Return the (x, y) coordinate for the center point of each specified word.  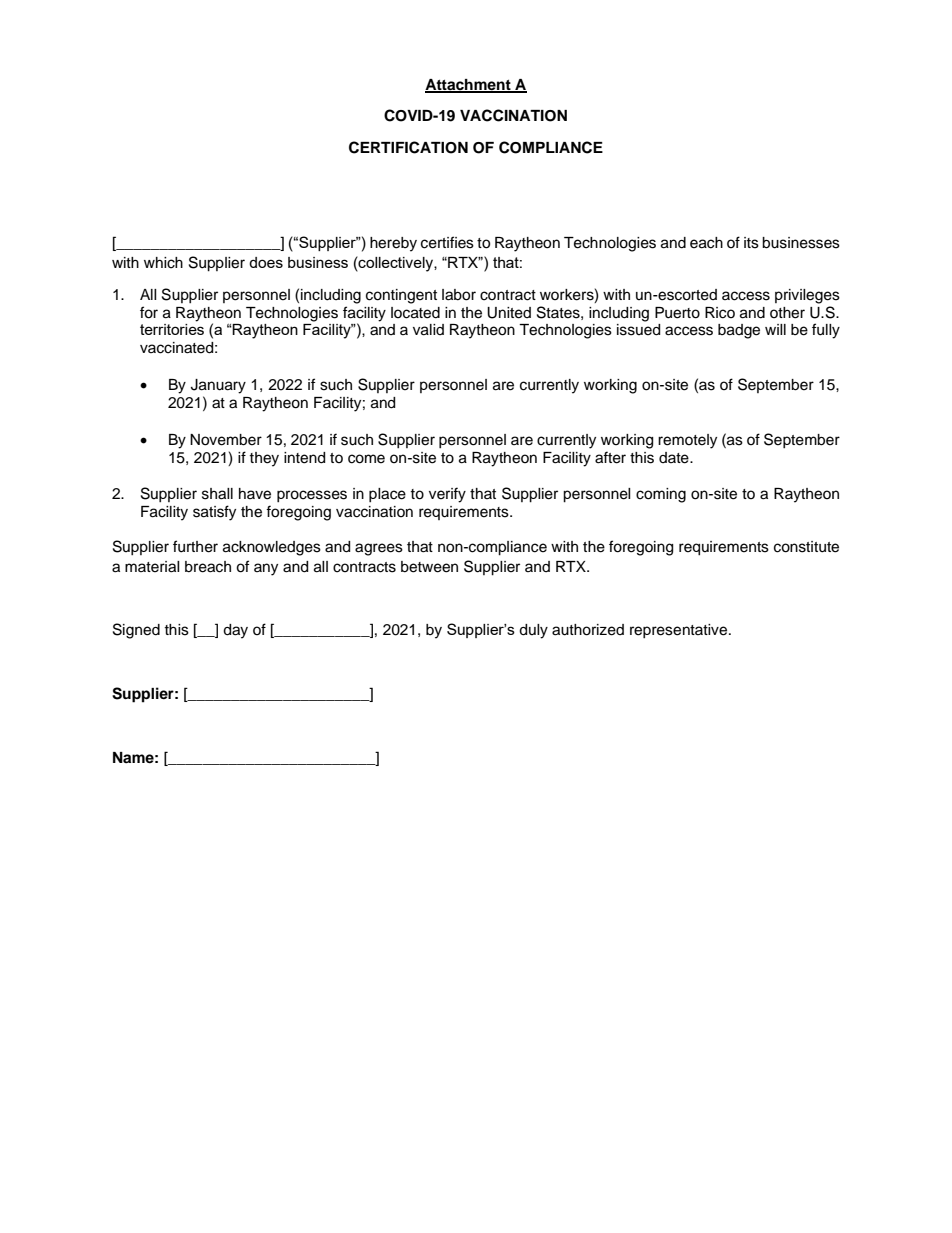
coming (661, 495)
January (218, 386)
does (266, 262)
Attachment (469, 85)
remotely (687, 441)
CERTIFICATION (408, 147)
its (751, 243)
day (235, 631)
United (509, 313)
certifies (447, 242)
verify (447, 495)
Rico (720, 313)
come (366, 459)
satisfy (214, 513)
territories (172, 329)
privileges (807, 296)
